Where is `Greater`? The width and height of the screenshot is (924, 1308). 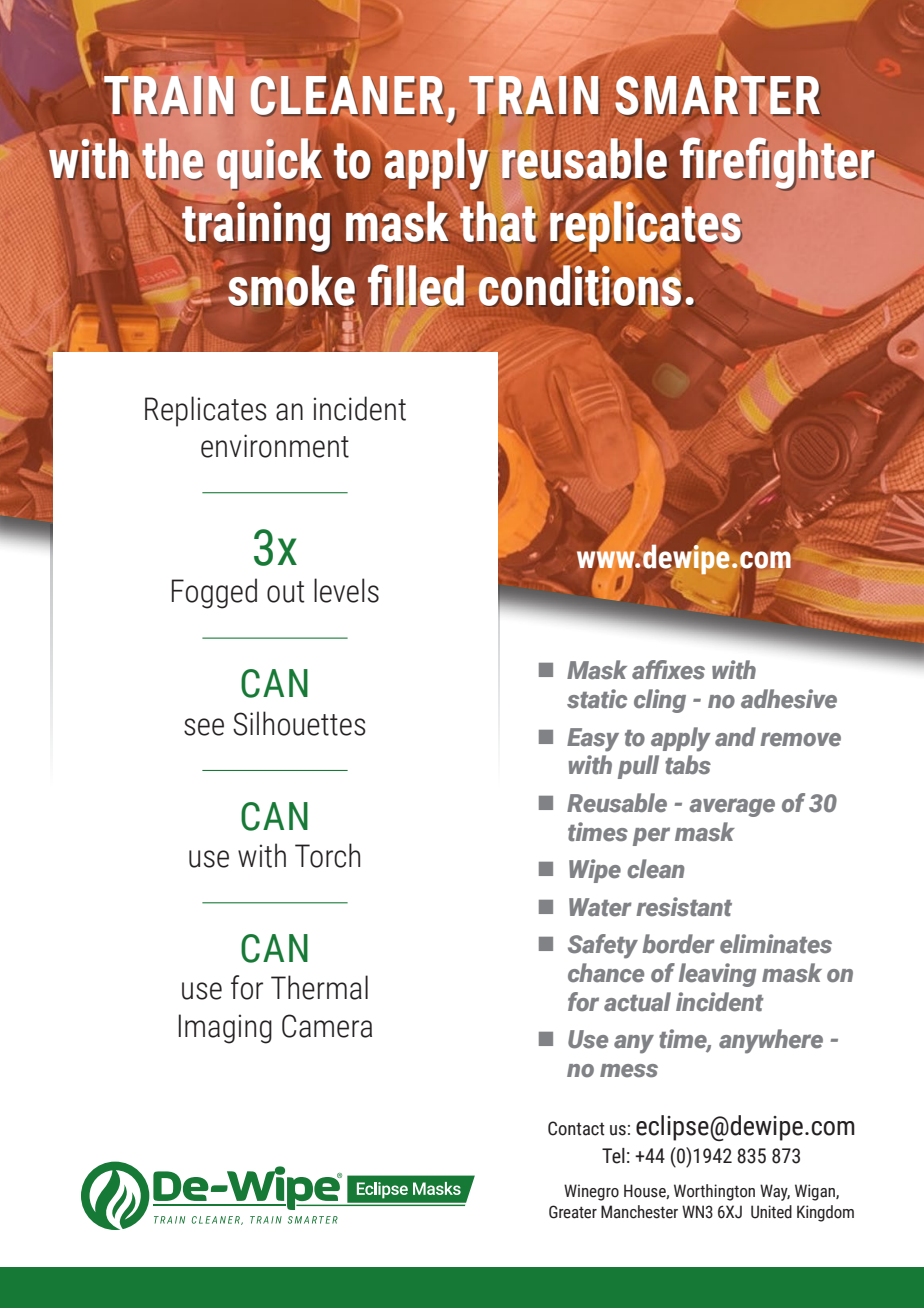 Greater is located at coordinates (573, 1212).
